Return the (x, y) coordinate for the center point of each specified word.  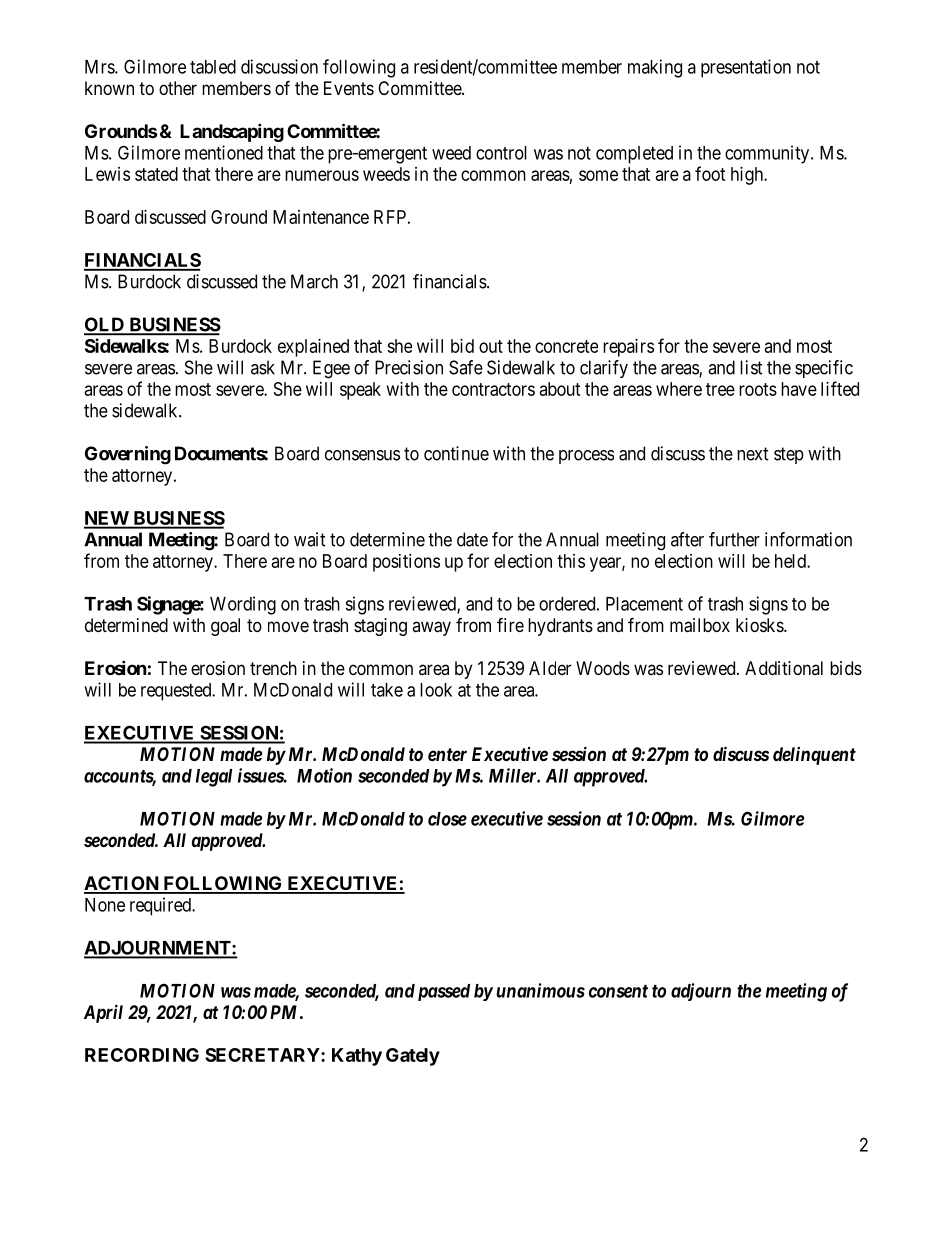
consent (618, 991)
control (501, 153)
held (791, 561)
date (472, 539)
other (178, 88)
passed (444, 992)
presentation (746, 68)
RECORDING (142, 1055)
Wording (243, 605)
